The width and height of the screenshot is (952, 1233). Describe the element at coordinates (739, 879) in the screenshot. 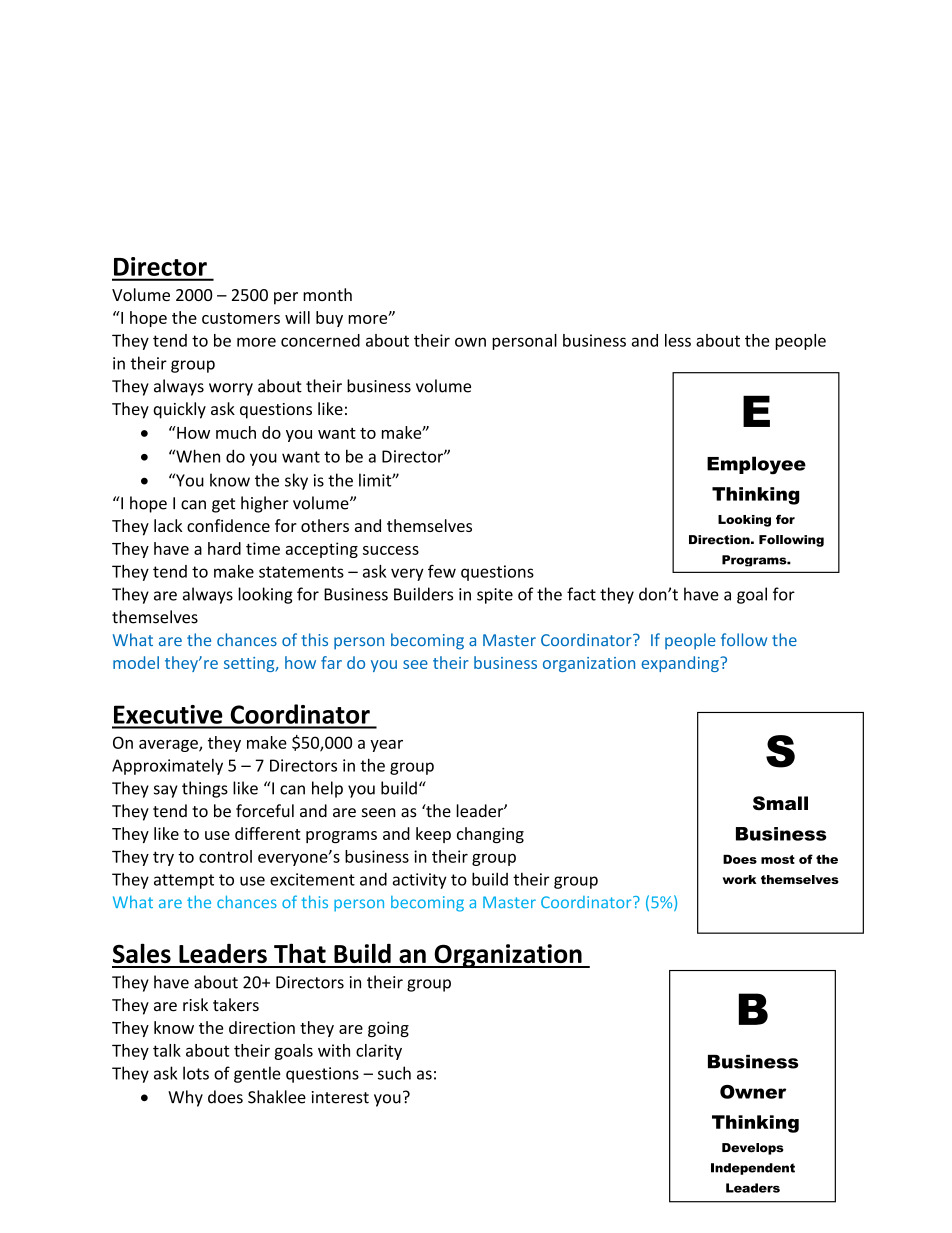

I see `work` at that location.
